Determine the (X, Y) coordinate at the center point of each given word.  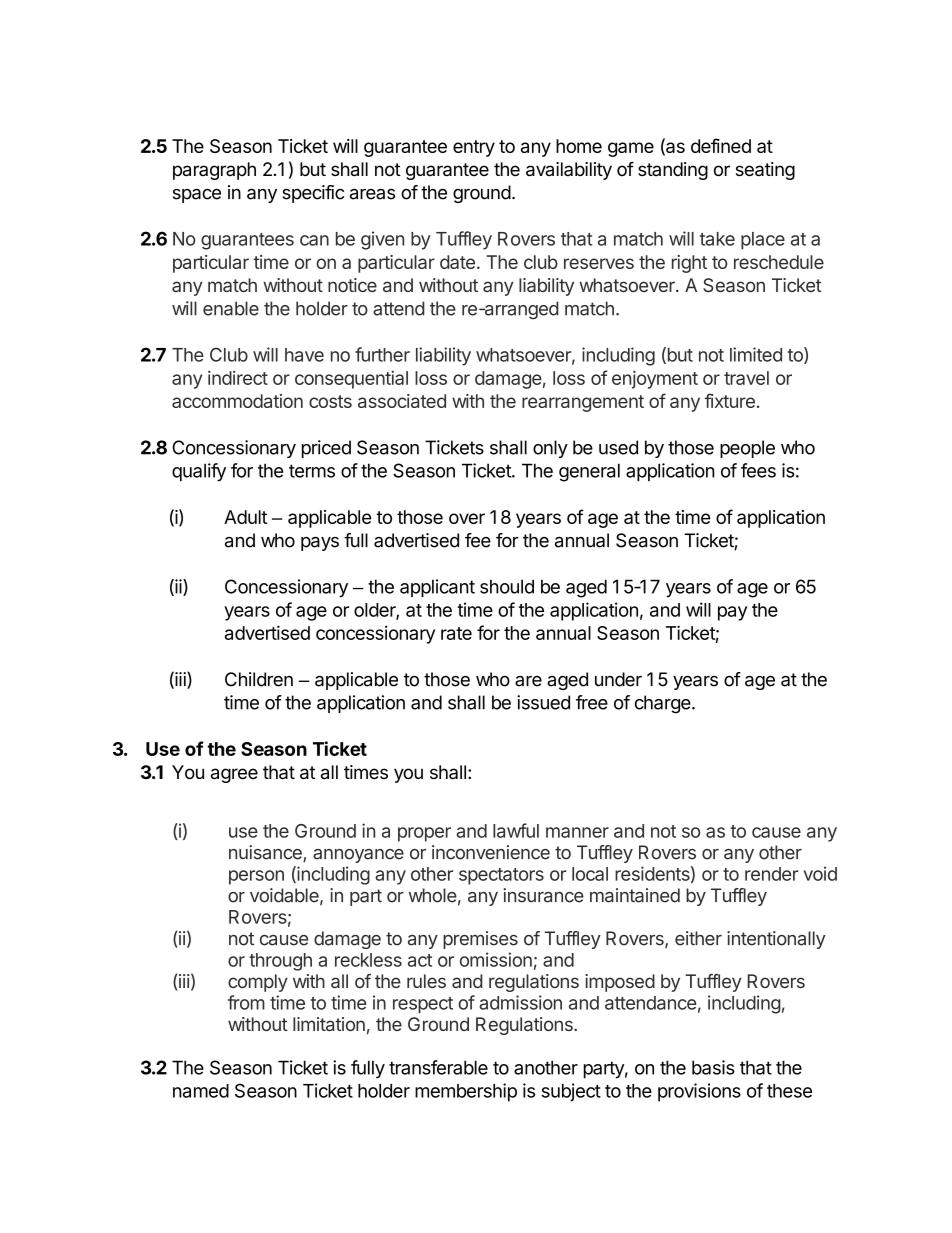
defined (721, 145)
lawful (516, 830)
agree (234, 775)
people (747, 449)
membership (466, 1092)
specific (313, 194)
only (550, 449)
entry (474, 148)
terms (312, 471)
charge (663, 704)
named (201, 1091)
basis (713, 1067)
